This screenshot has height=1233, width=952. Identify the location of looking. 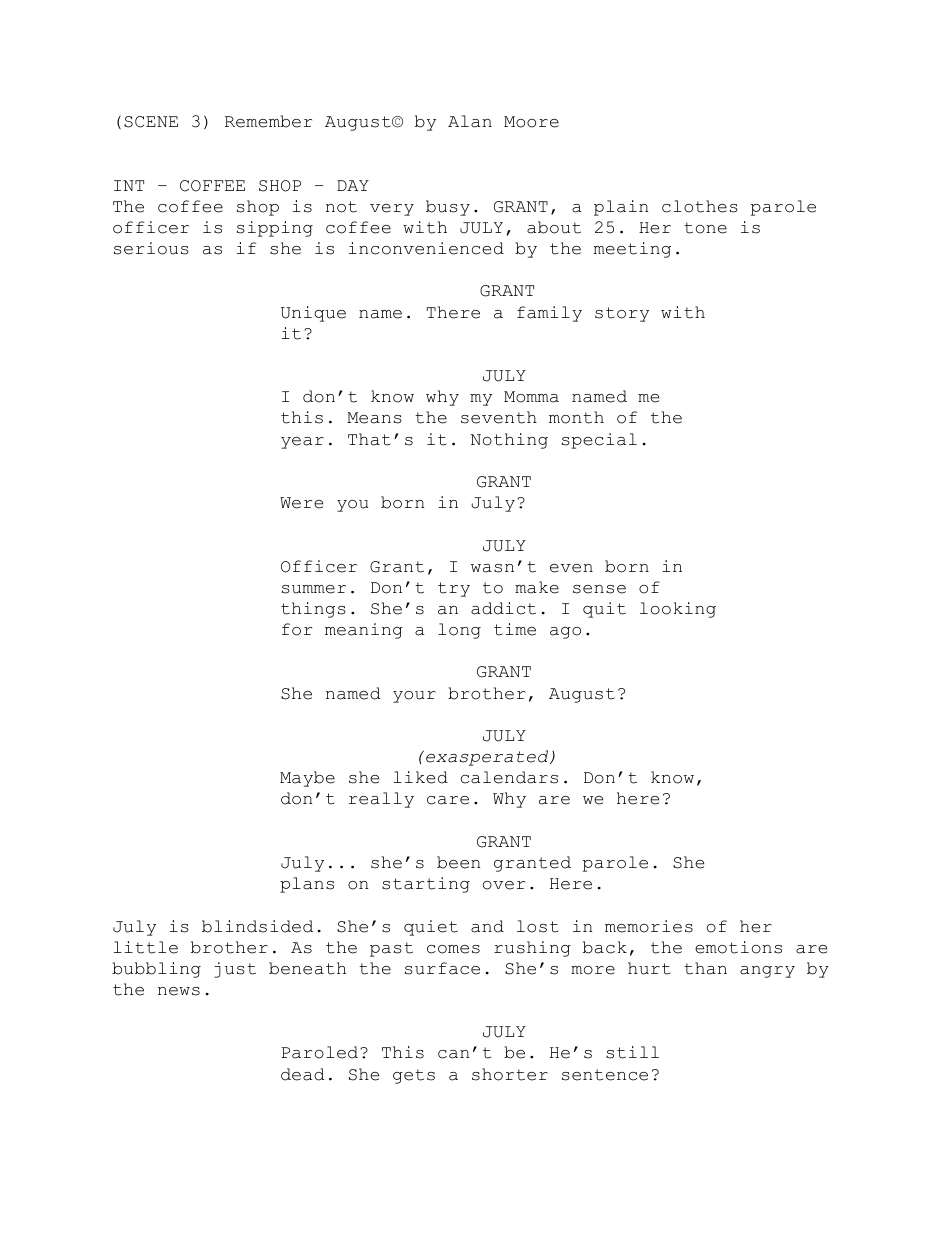
(678, 610).
